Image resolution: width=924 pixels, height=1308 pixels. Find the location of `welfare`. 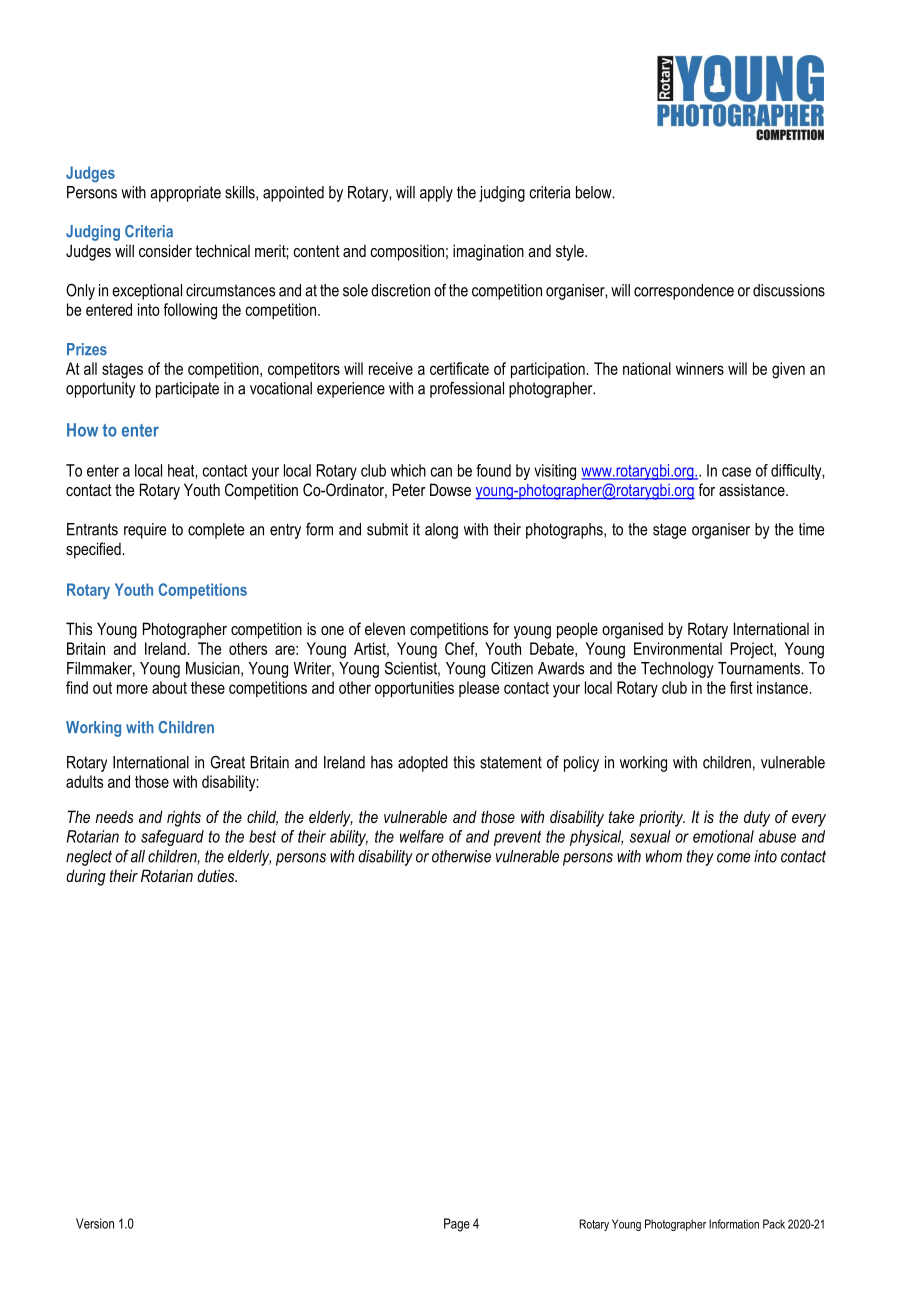

welfare is located at coordinates (422, 836).
